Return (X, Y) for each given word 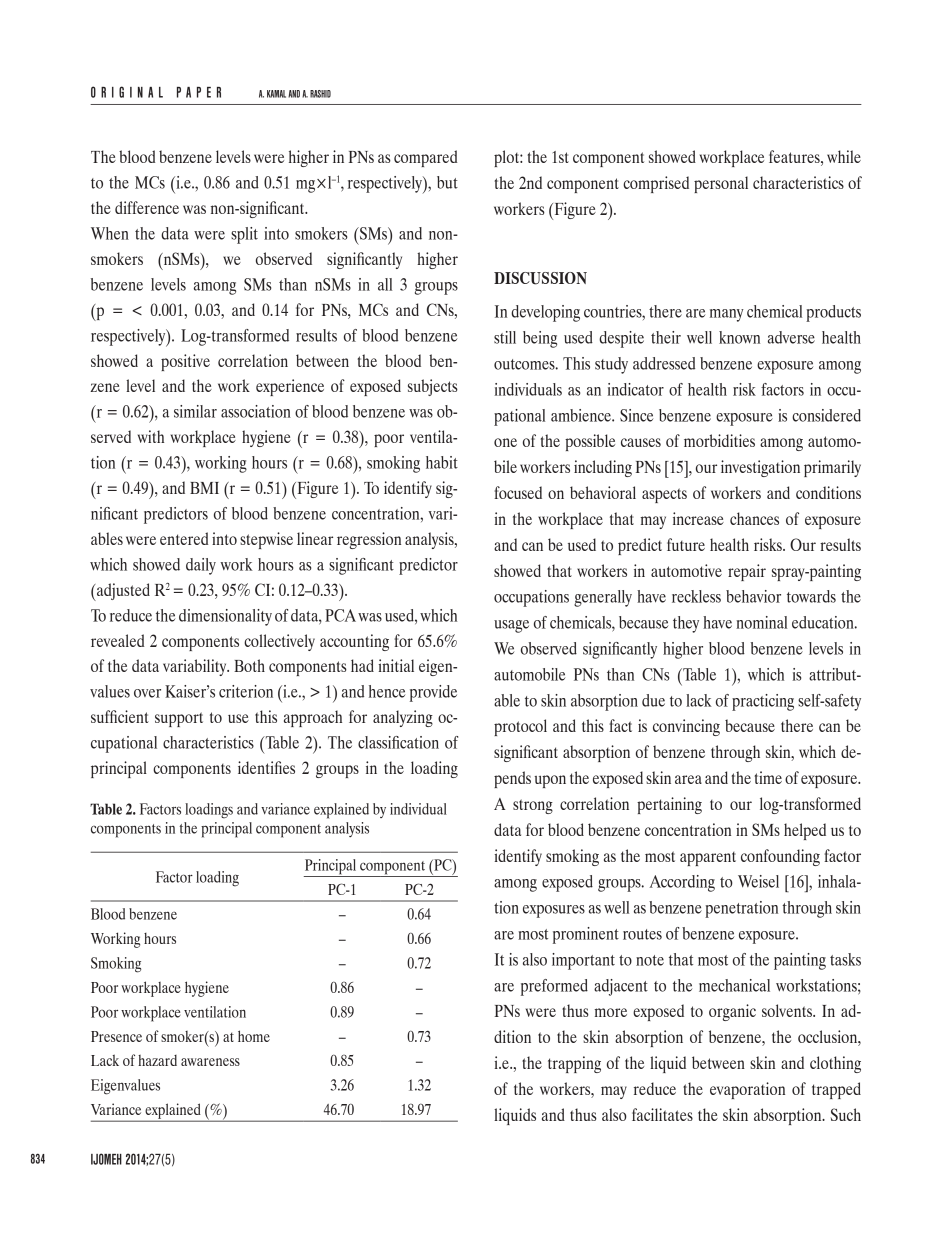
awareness (210, 1062)
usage (511, 626)
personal (721, 184)
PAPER (199, 92)
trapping (574, 1064)
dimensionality (225, 617)
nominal (761, 622)
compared (425, 158)
